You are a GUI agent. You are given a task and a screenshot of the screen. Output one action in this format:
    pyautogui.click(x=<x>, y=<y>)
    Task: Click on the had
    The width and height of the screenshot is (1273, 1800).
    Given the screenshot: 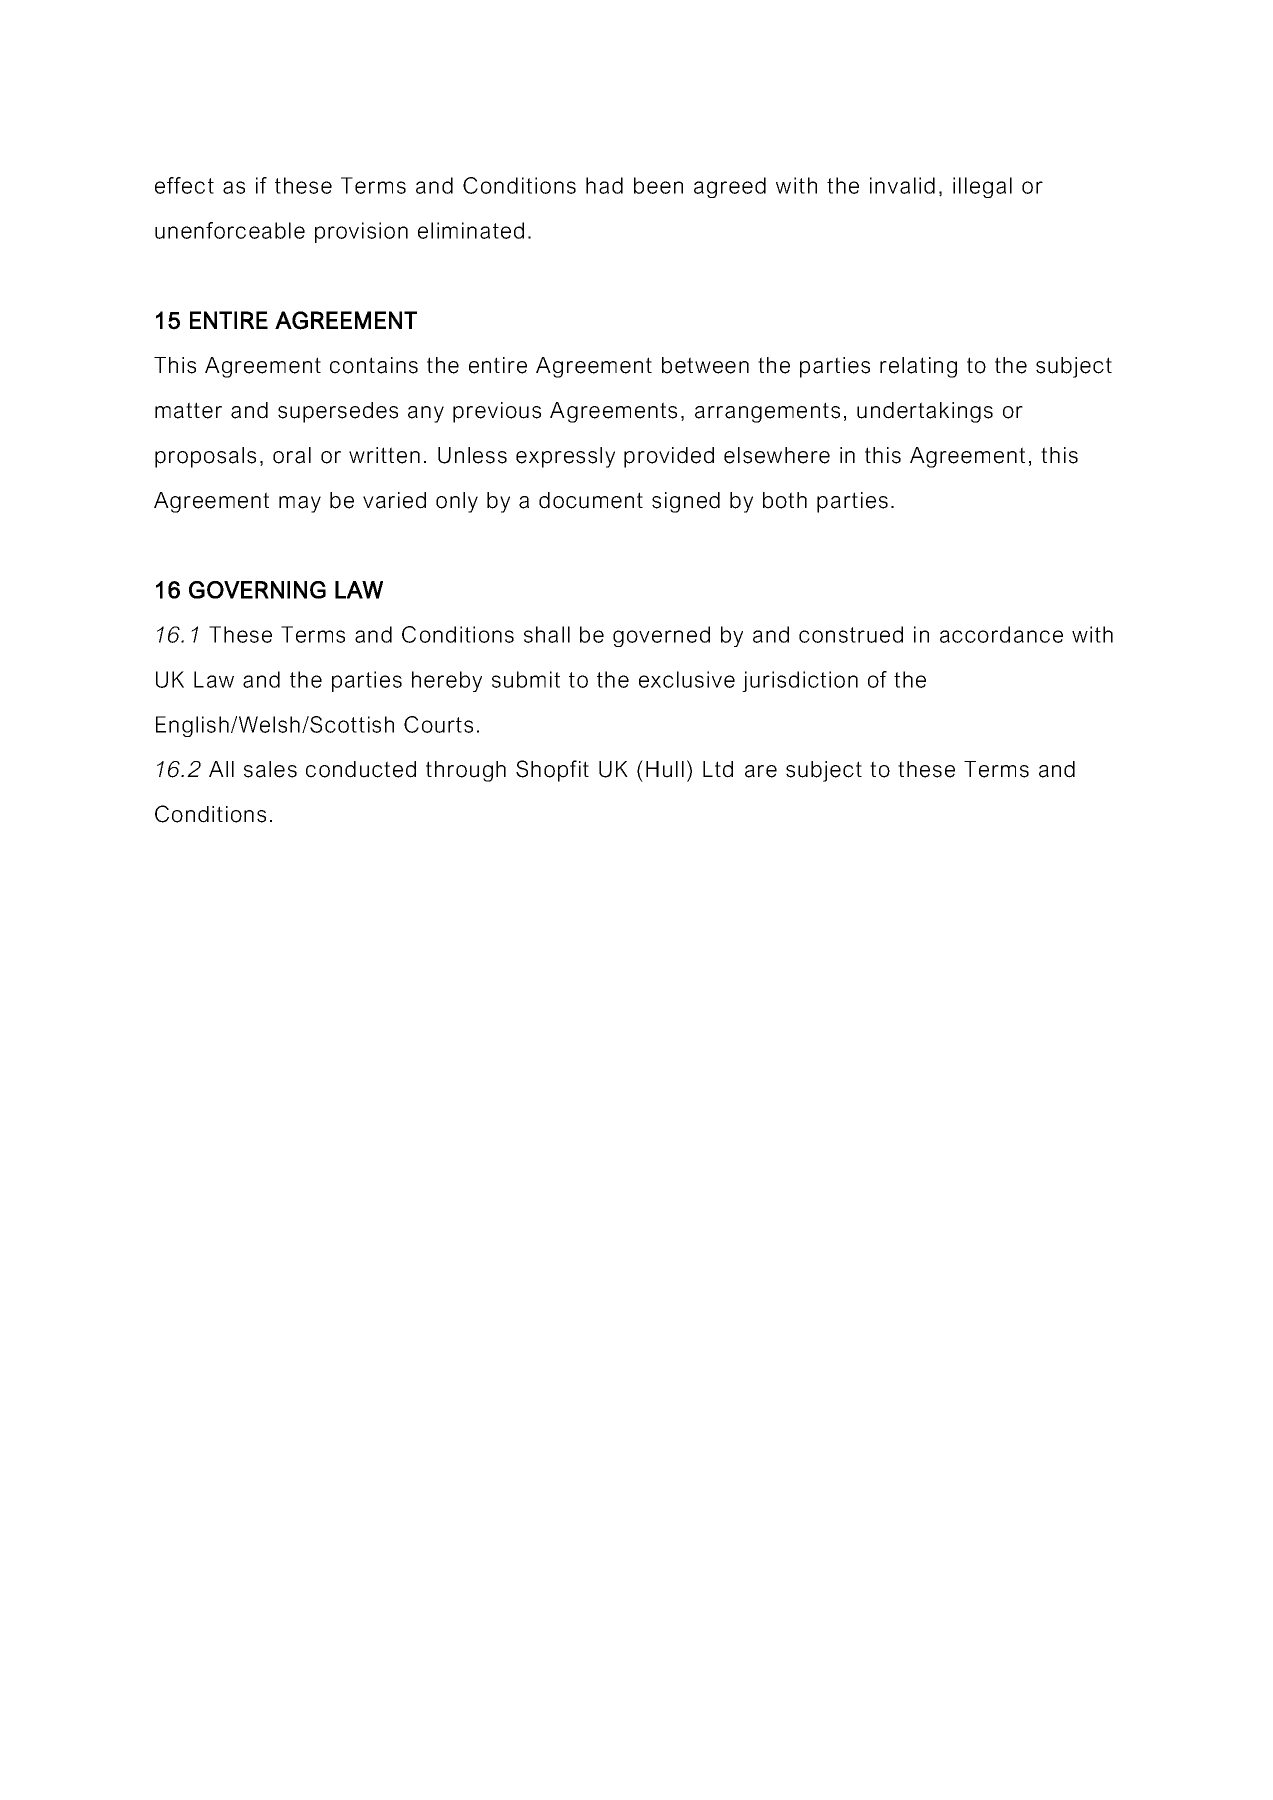 What is the action you would take?
    pyautogui.click(x=604, y=185)
